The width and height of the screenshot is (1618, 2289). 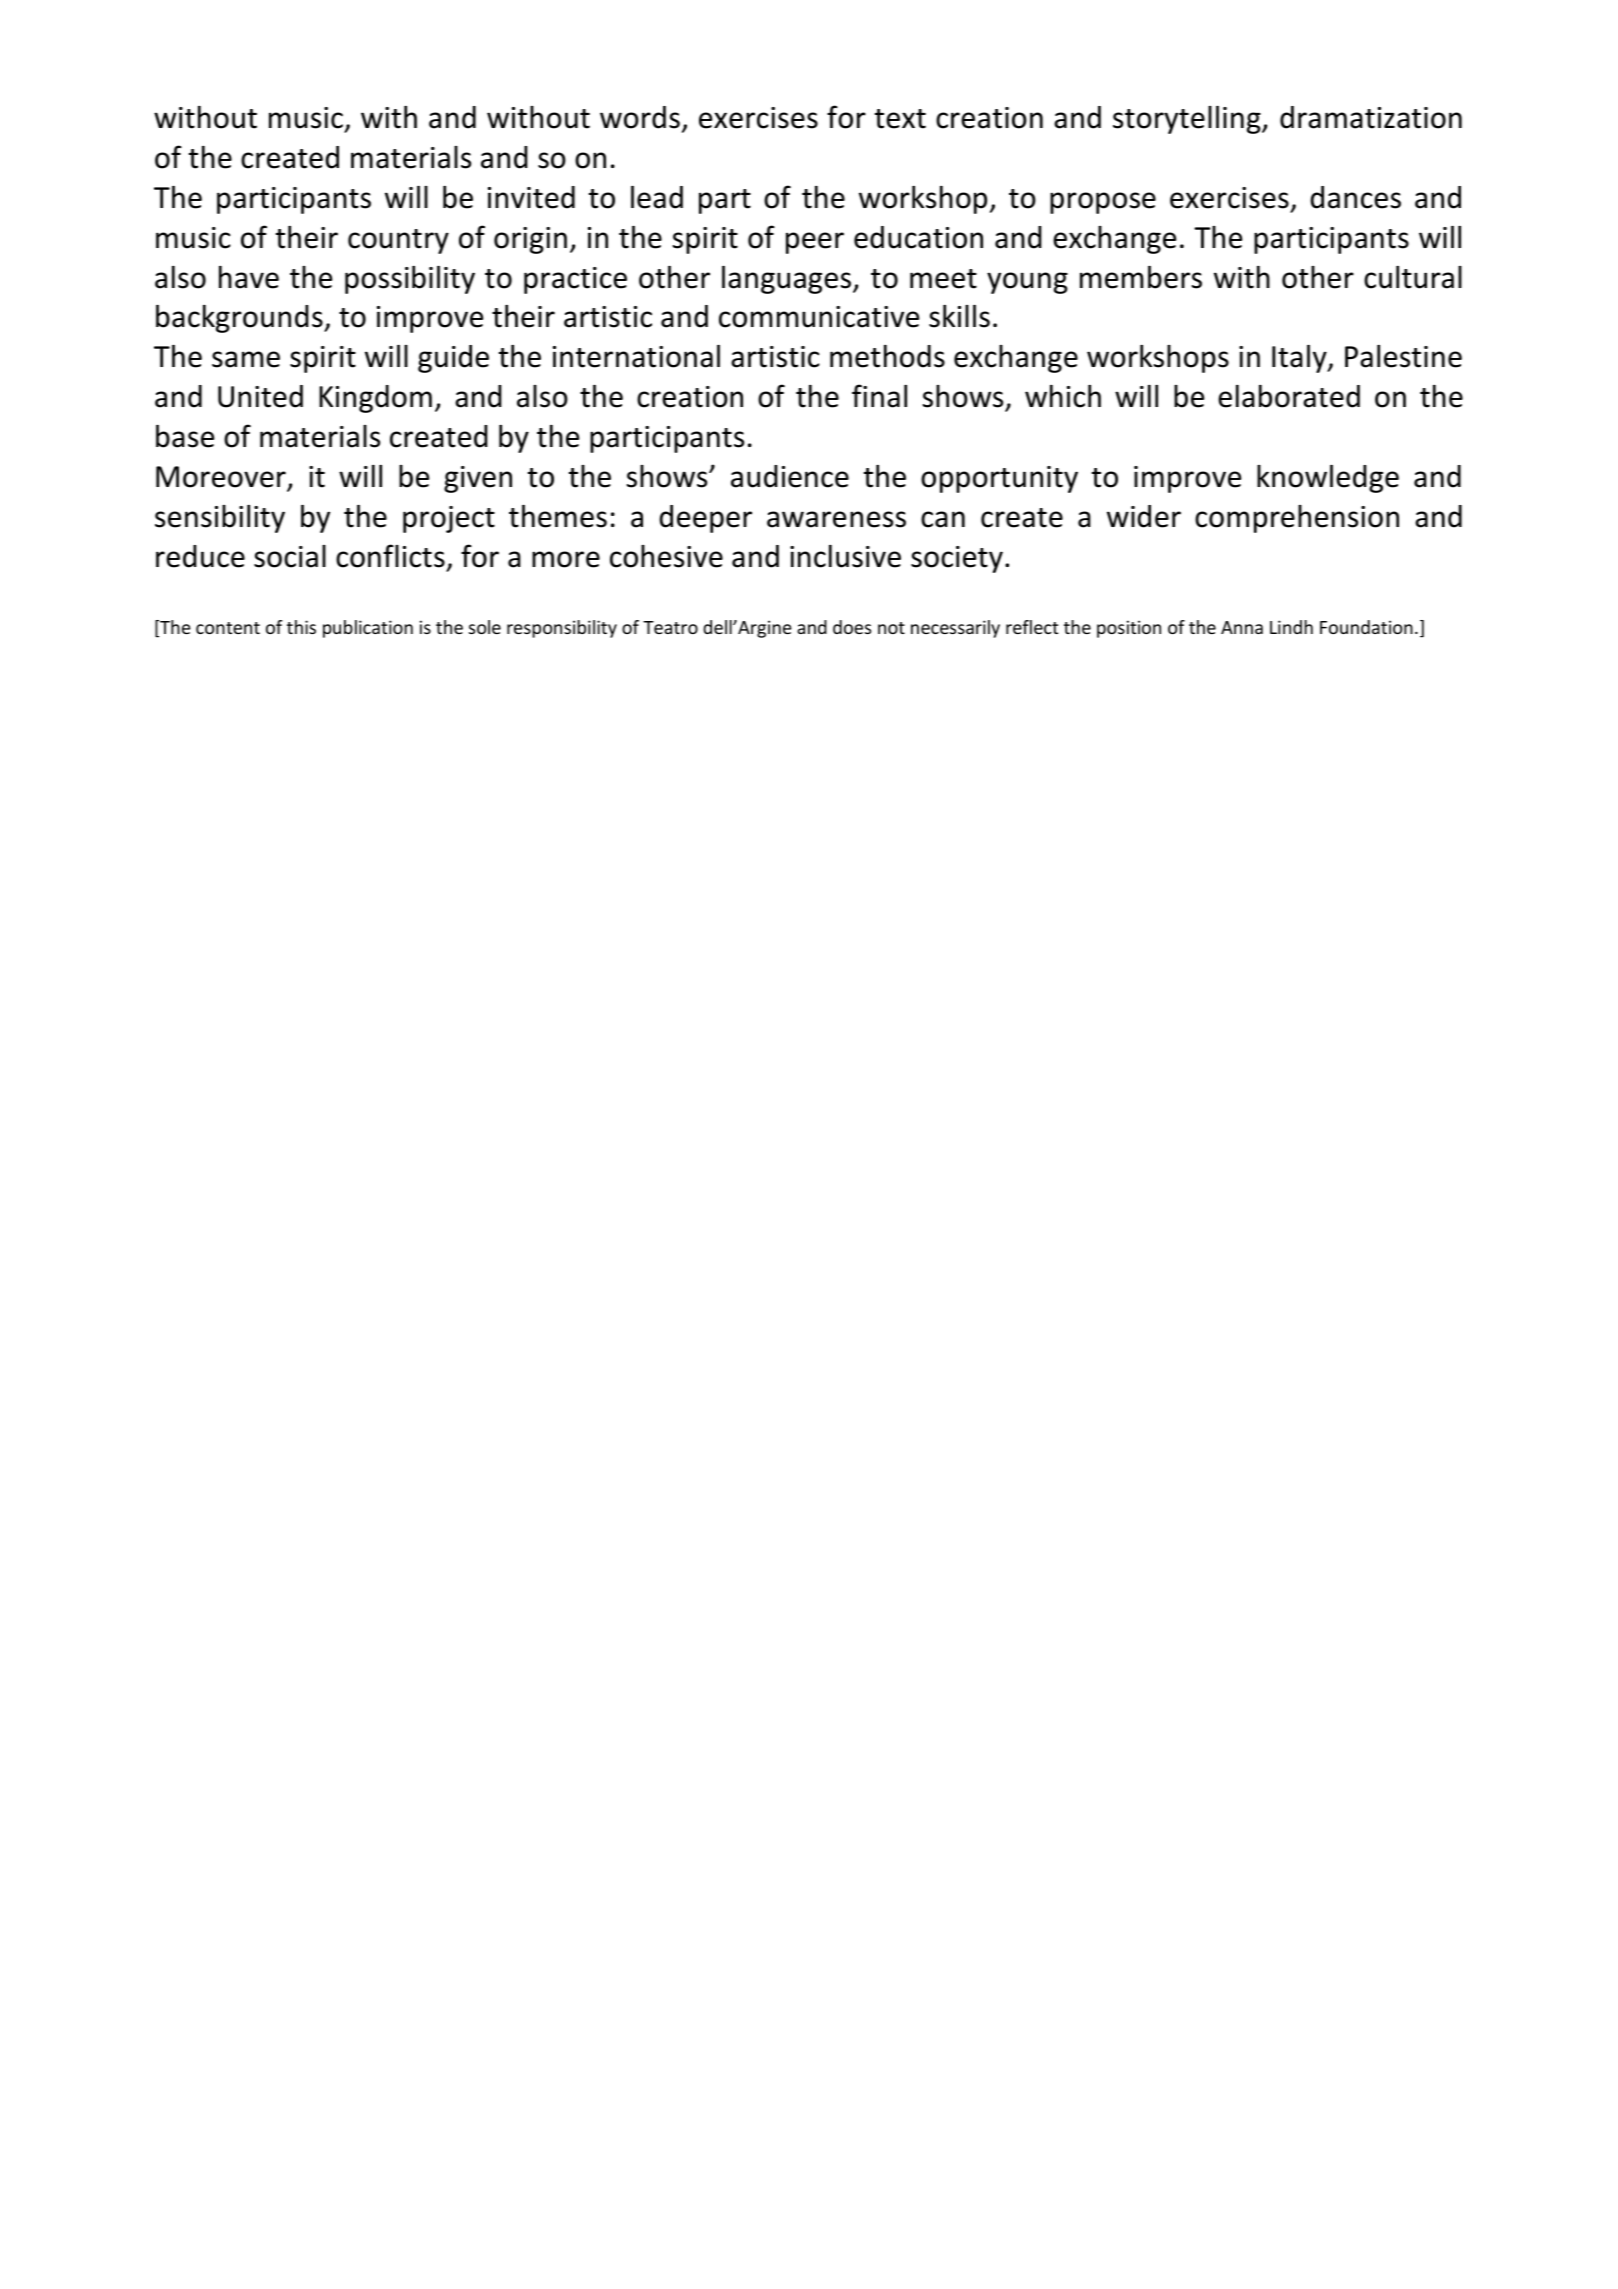 What do you see at coordinates (301, 627) in the screenshot?
I see `this` at bounding box center [301, 627].
